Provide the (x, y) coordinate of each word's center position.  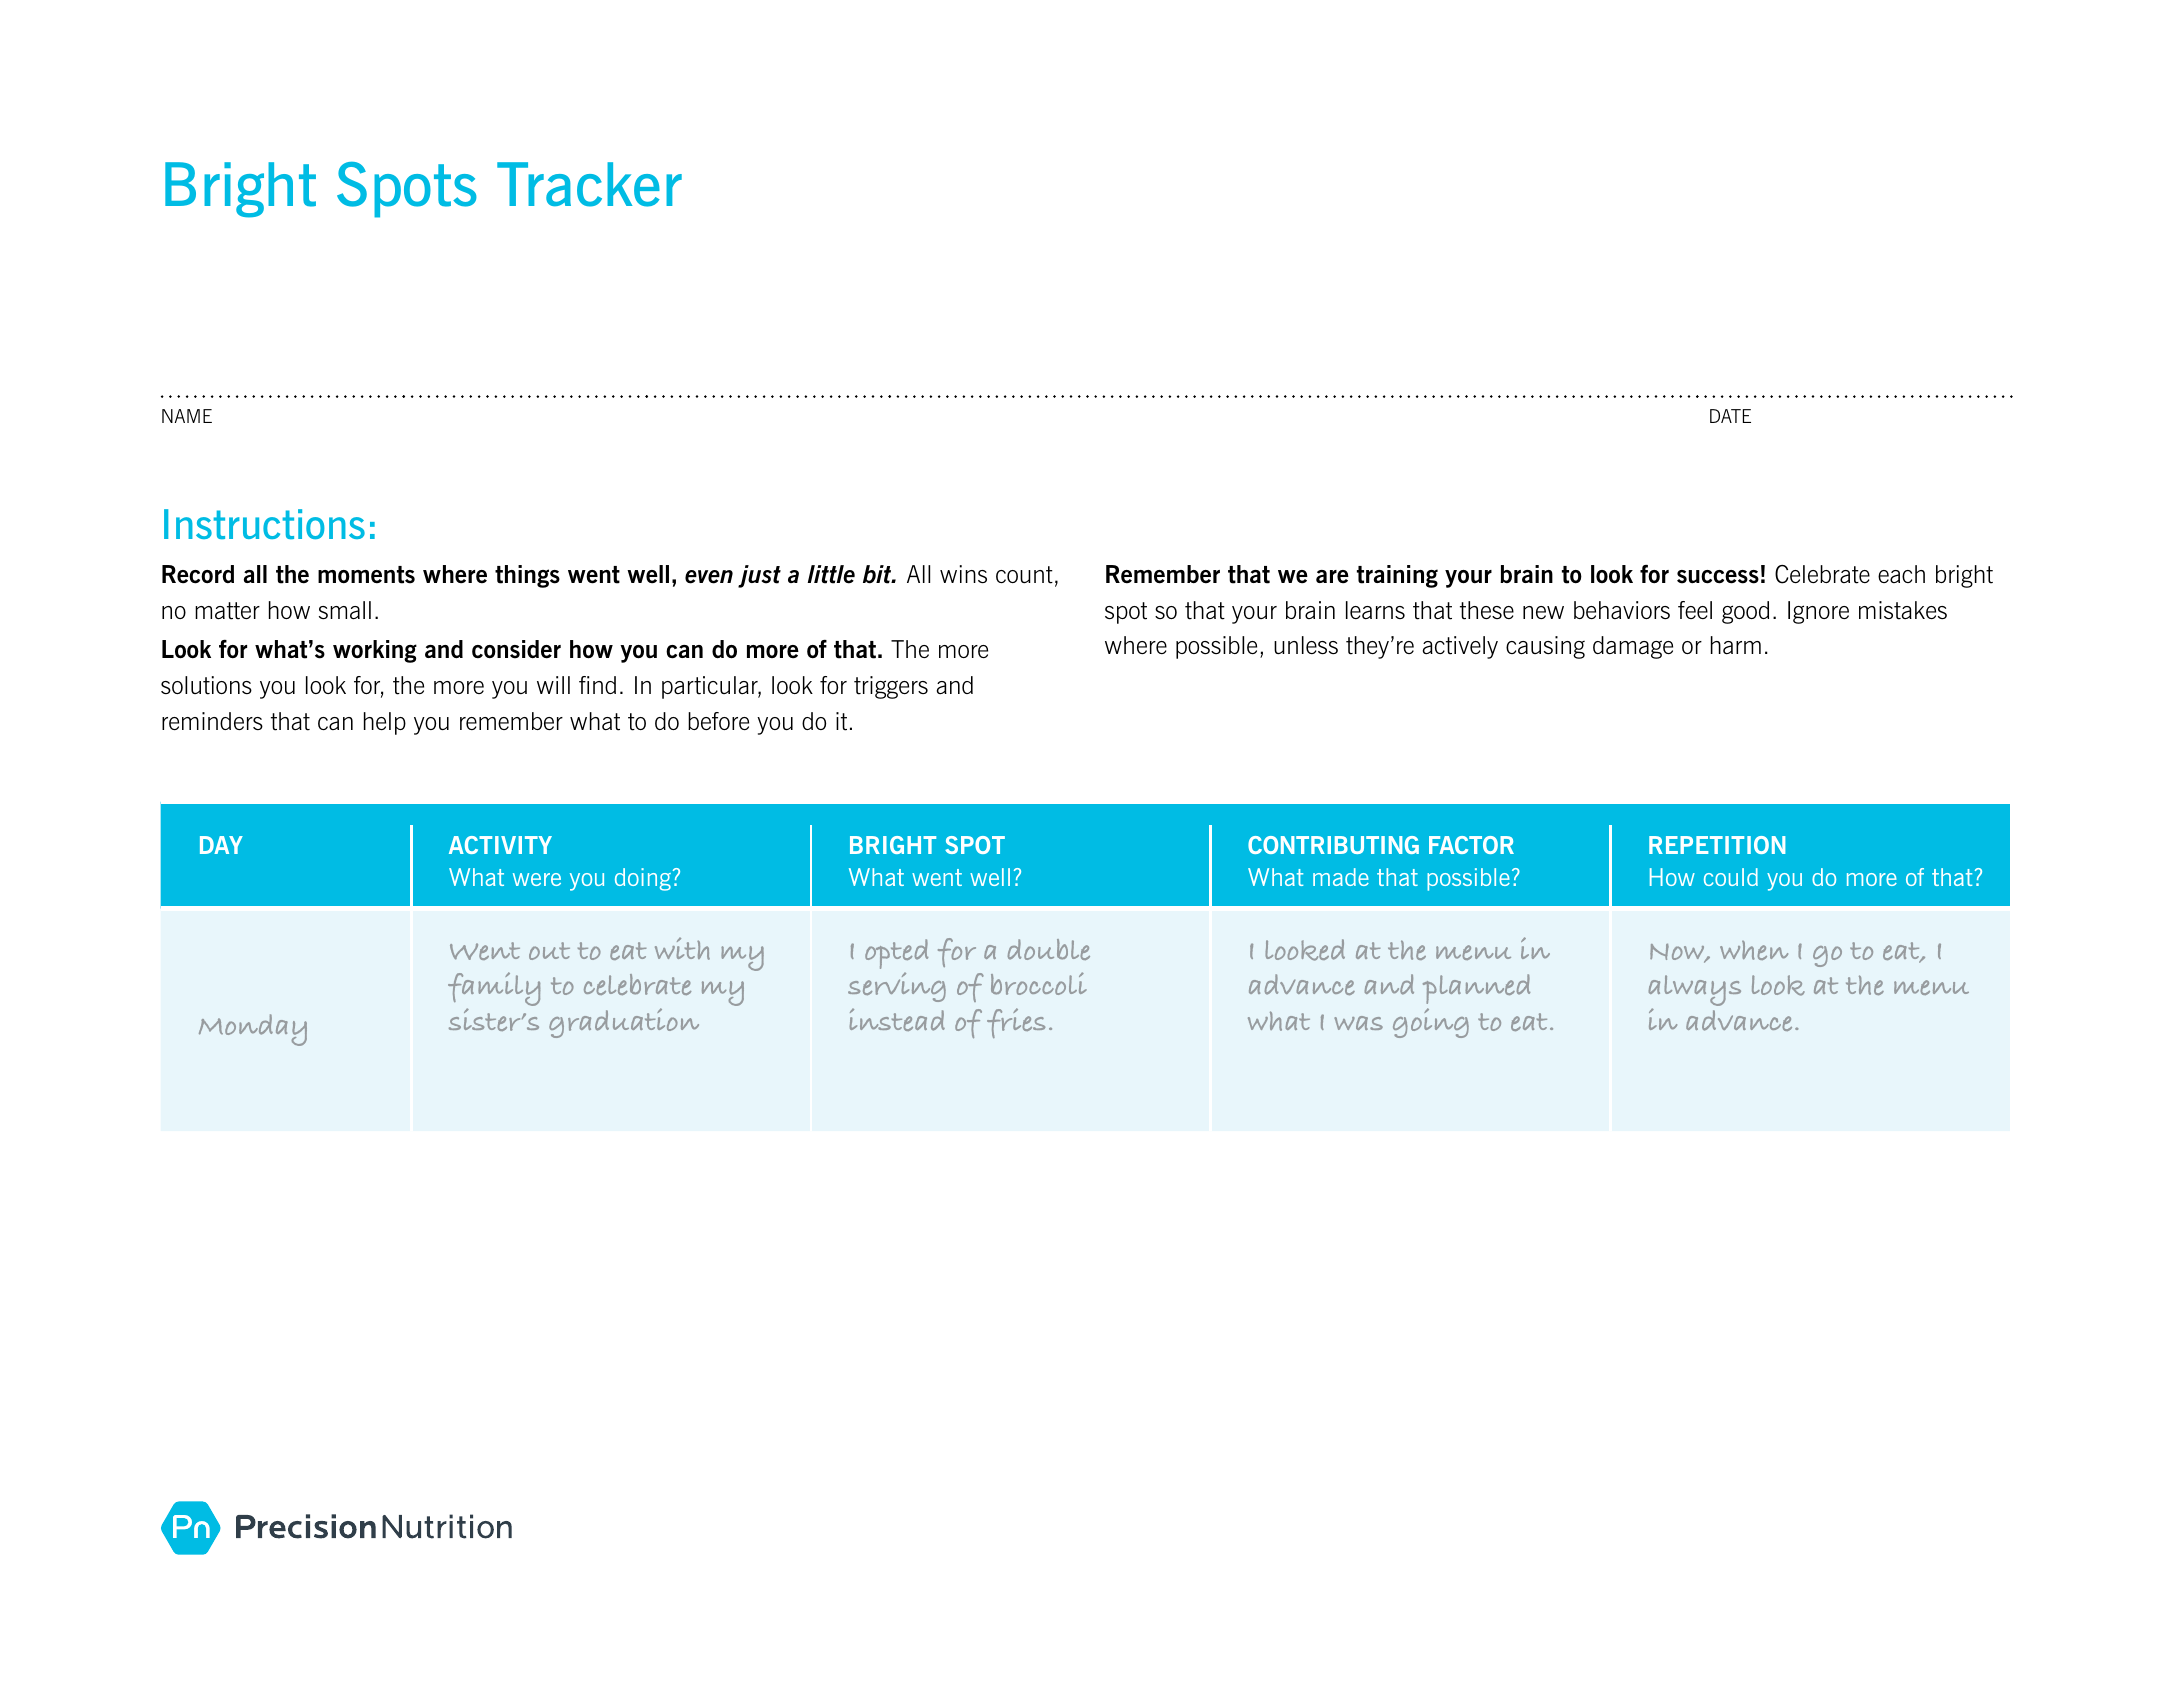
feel (1695, 610)
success (1718, 577)
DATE (1730, 416)
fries (1016, 1023)
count (1024, 575)
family (494, 990)
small (345, 610)
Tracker (589, 184)
